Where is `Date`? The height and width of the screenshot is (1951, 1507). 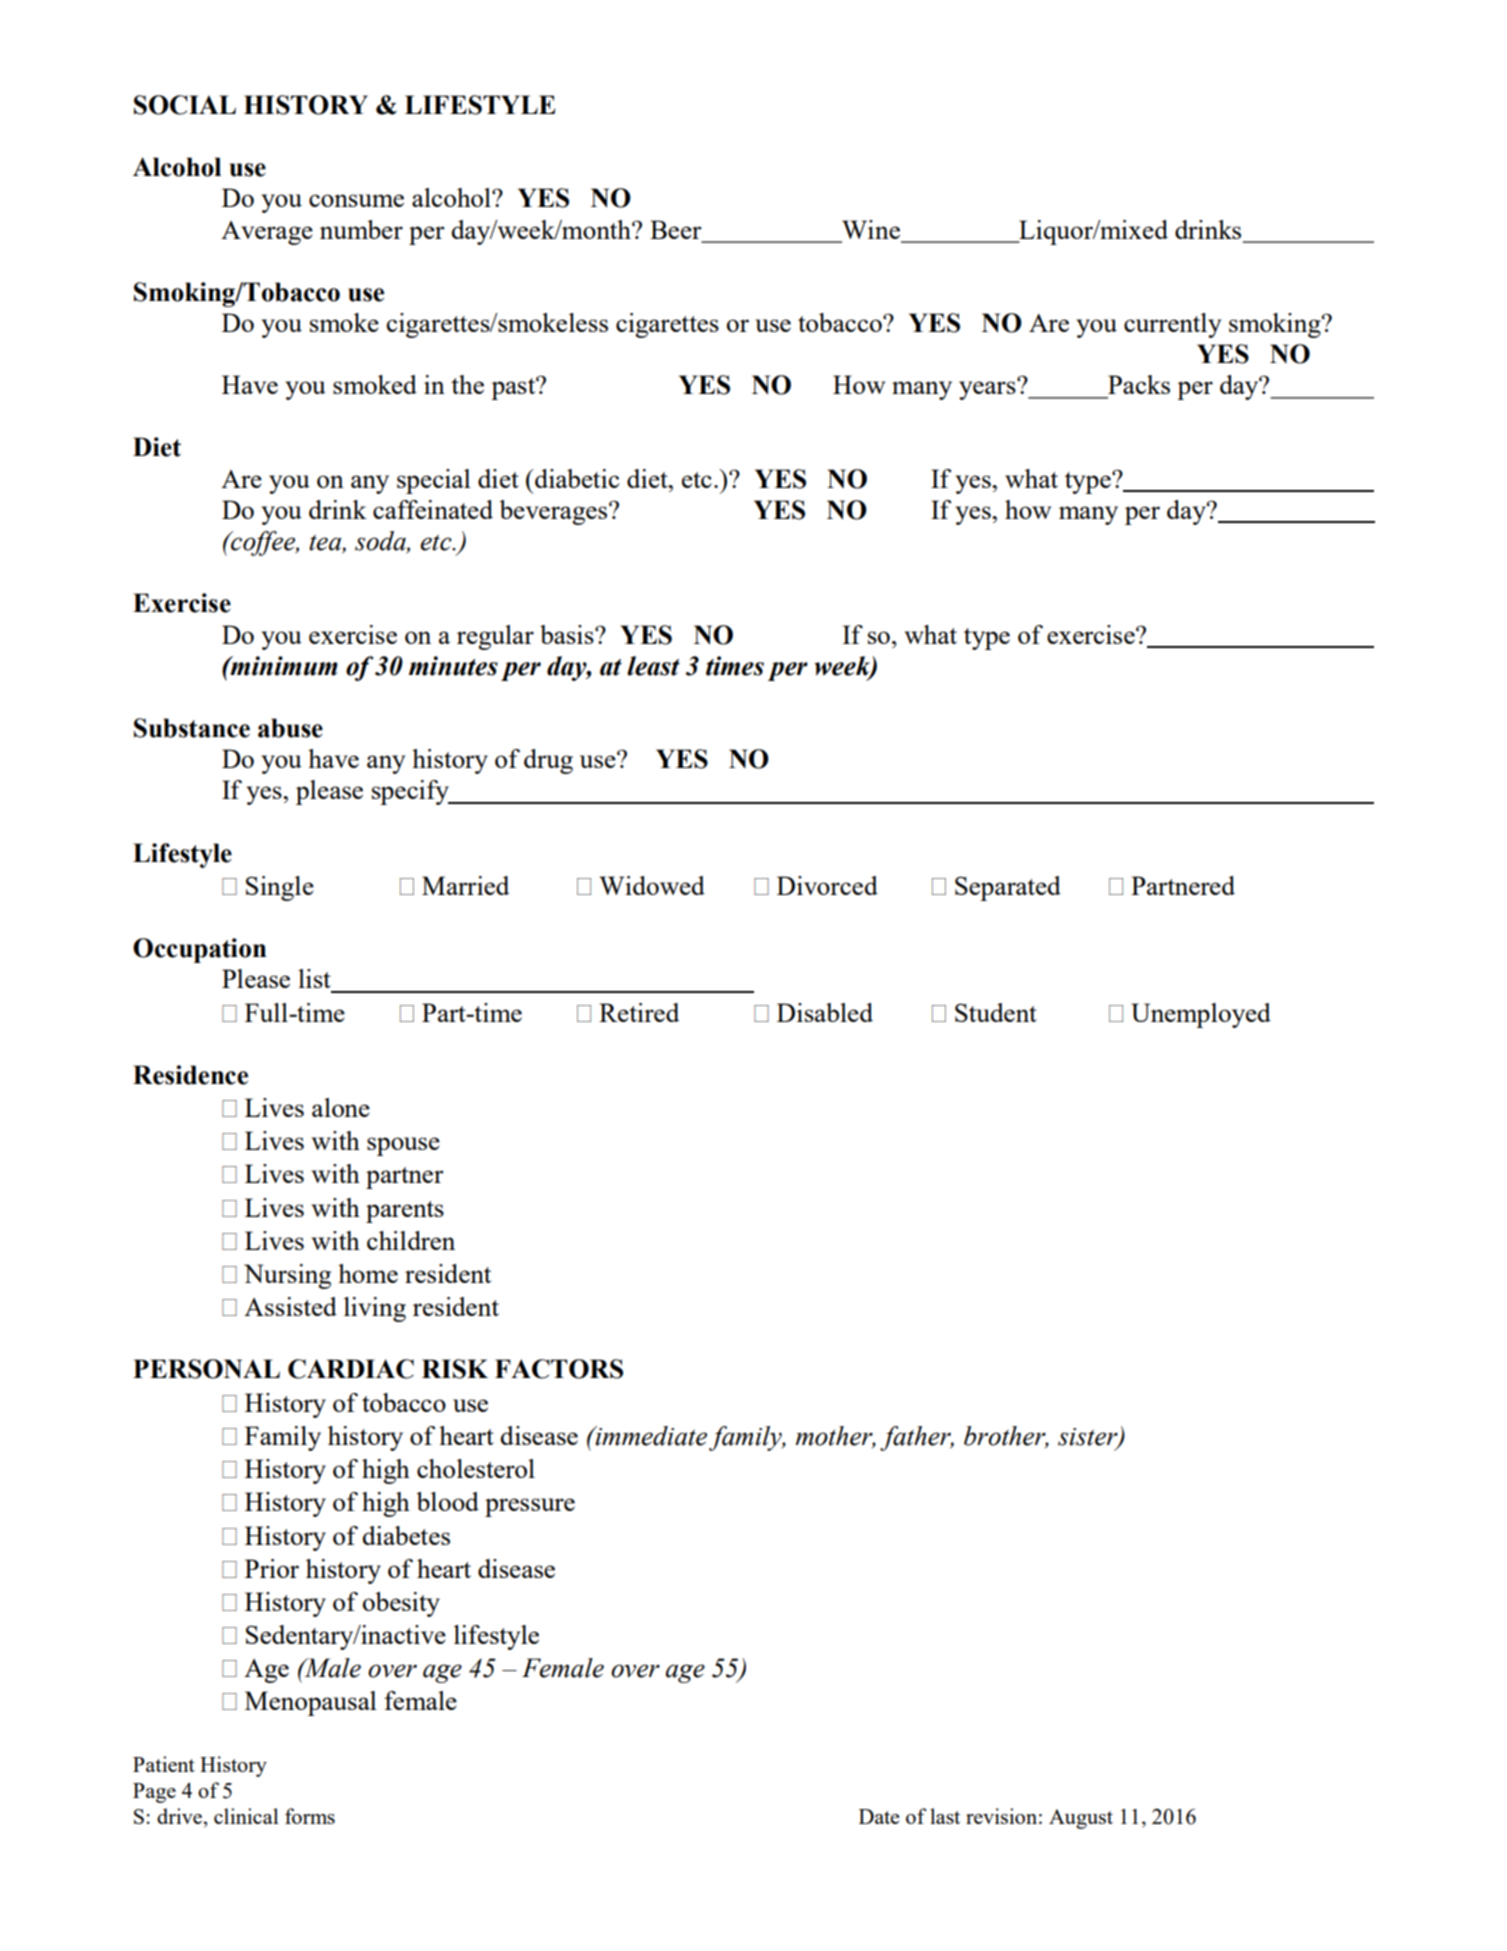
Date is located at coordinates (879, 1816).
